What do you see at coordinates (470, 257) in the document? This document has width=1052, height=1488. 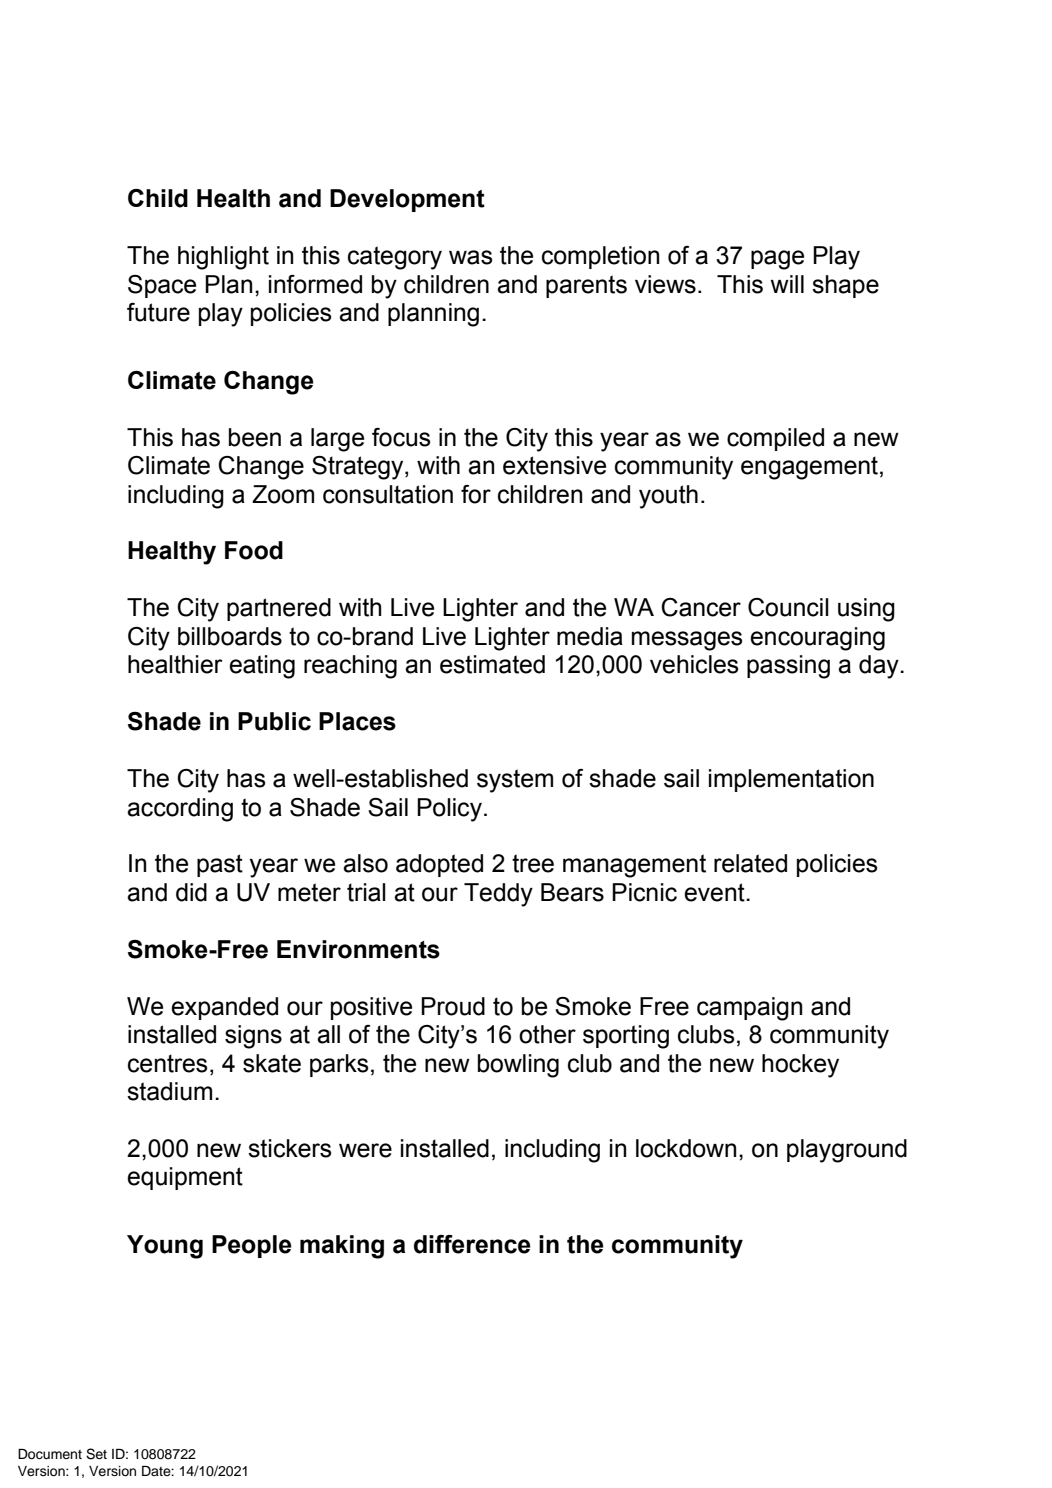 I see `was` at bounding box center [470, 257].
